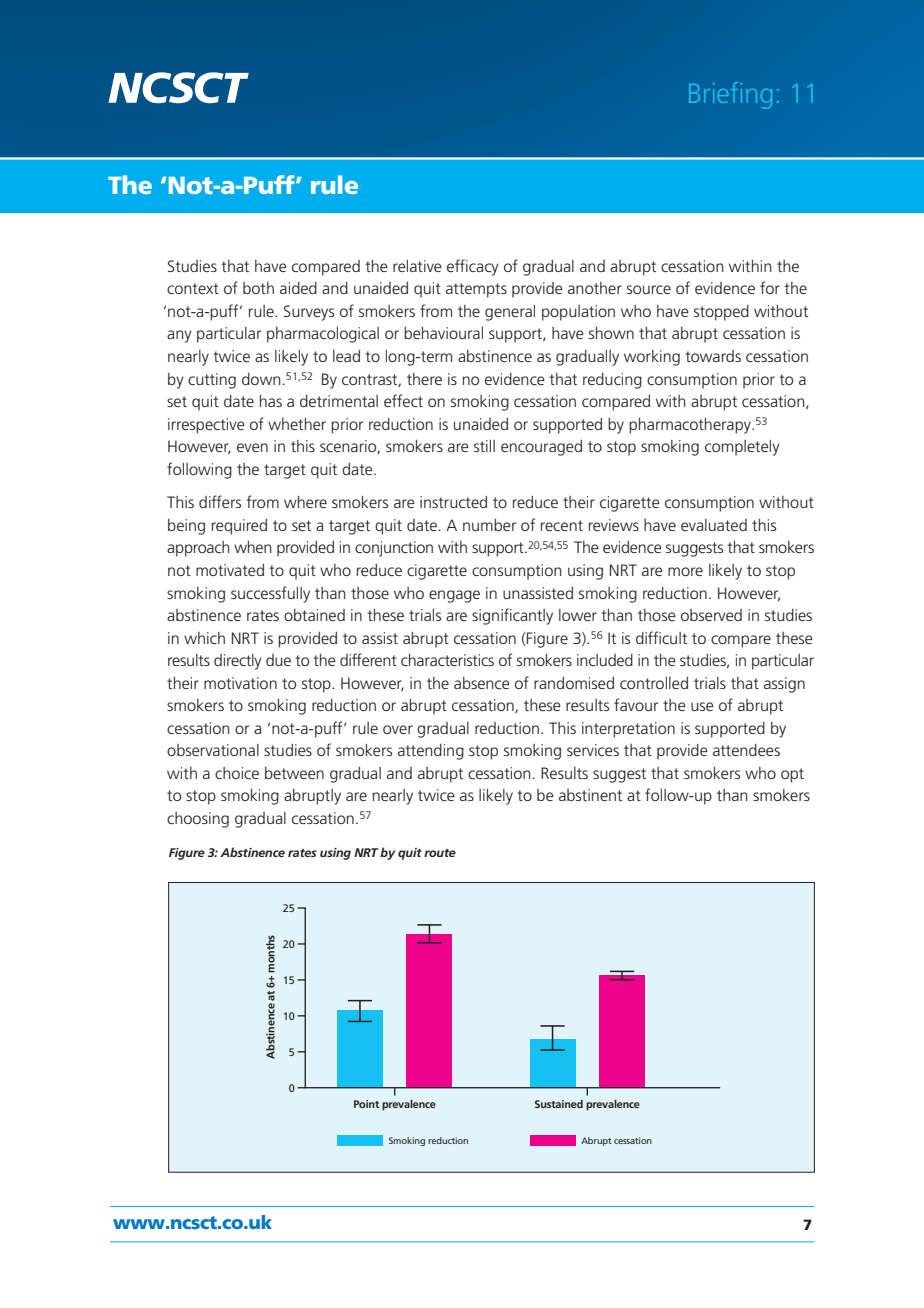 This screenshot has width=924, height=1308. What do you see at coordinates (366, 1104) in the screenshot?
I see `Point` at bounding box center [366, 1104].
